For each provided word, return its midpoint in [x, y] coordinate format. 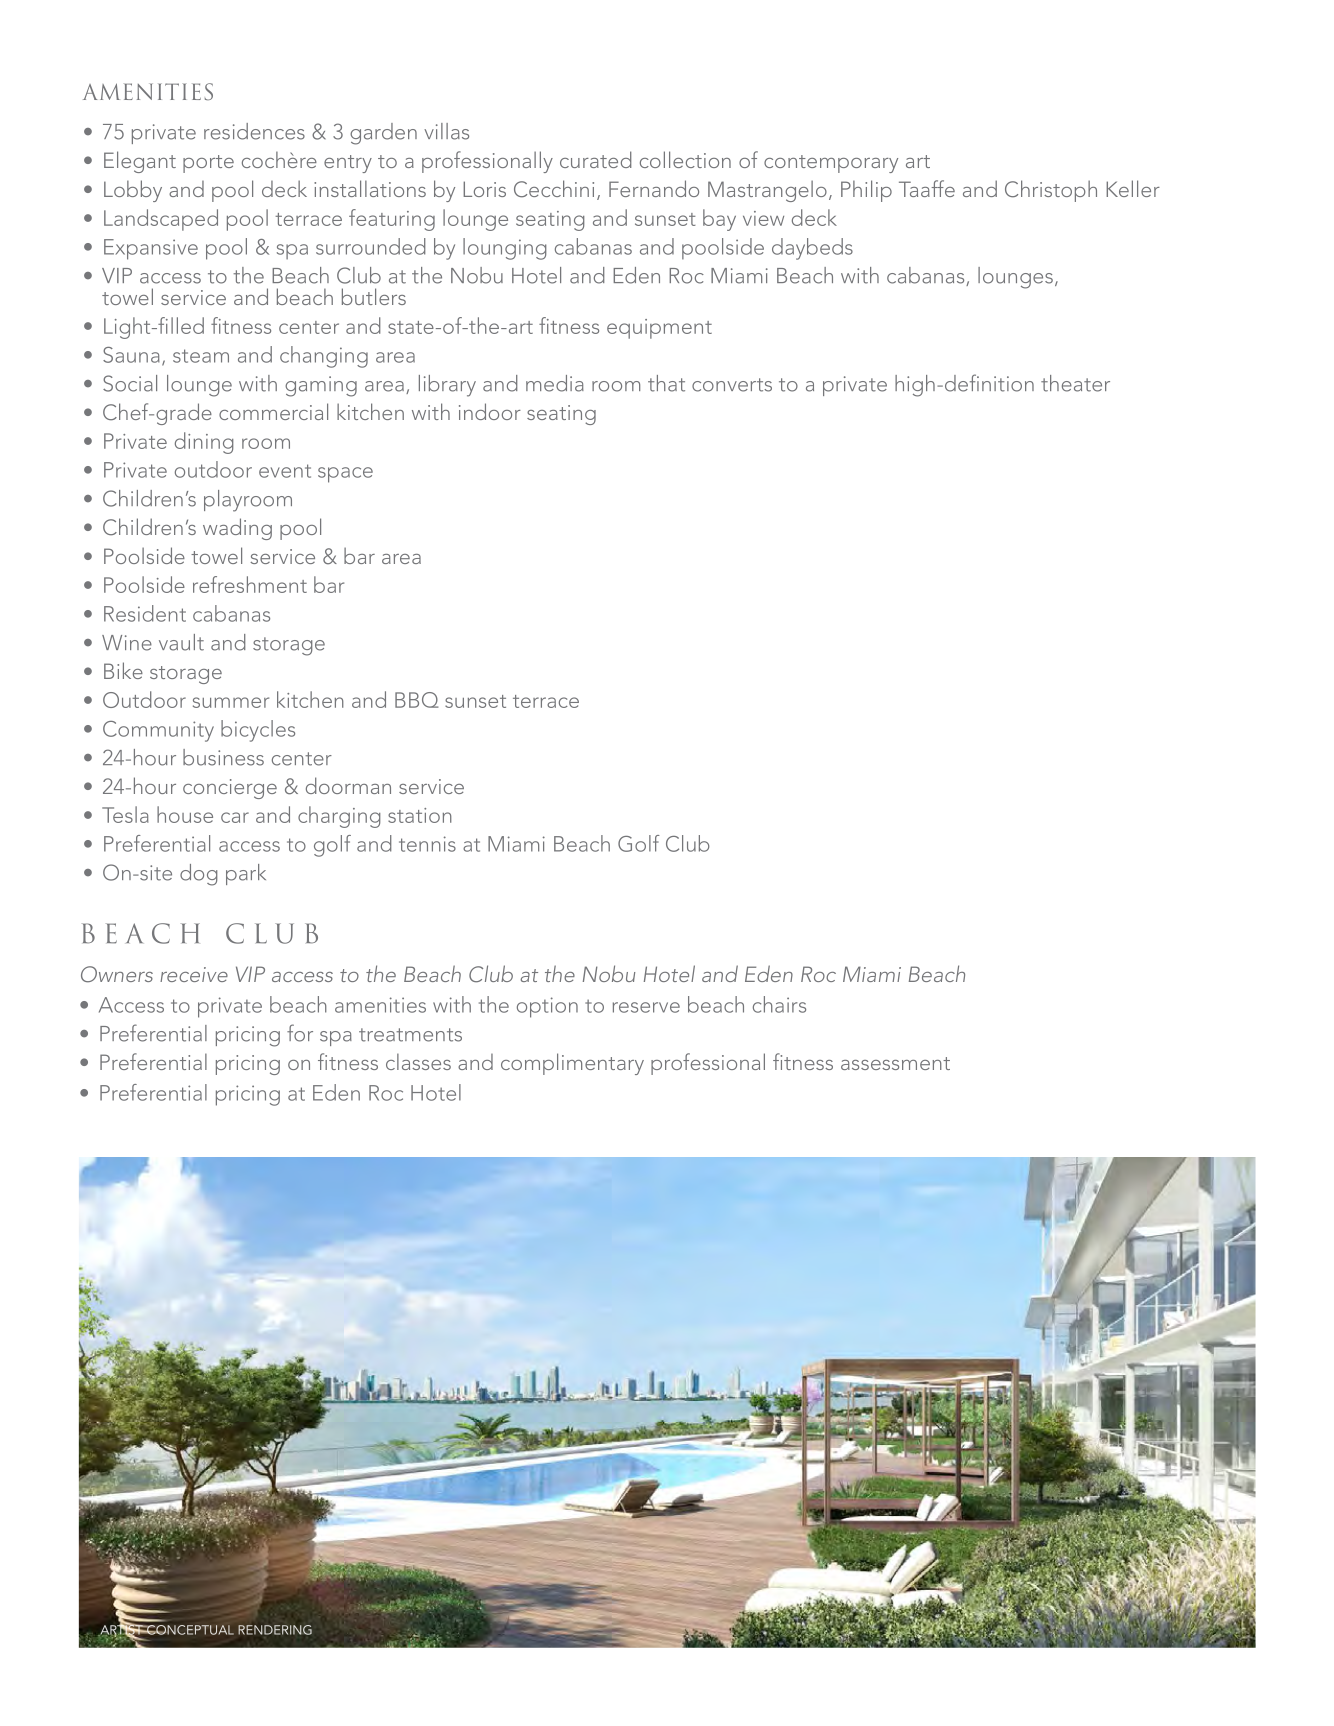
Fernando [654, 188]
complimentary [572, 1064]
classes [418, 1061]
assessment [895, 1063]
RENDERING [275, 1630]
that [666, 383]
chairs [779, 1004]
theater [1075, 383]
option [547, 1007]
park [246, 874]
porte [208, 164]
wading [237, 529]
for [300, 1033]
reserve [646, 1007]
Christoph [1051, 191]
